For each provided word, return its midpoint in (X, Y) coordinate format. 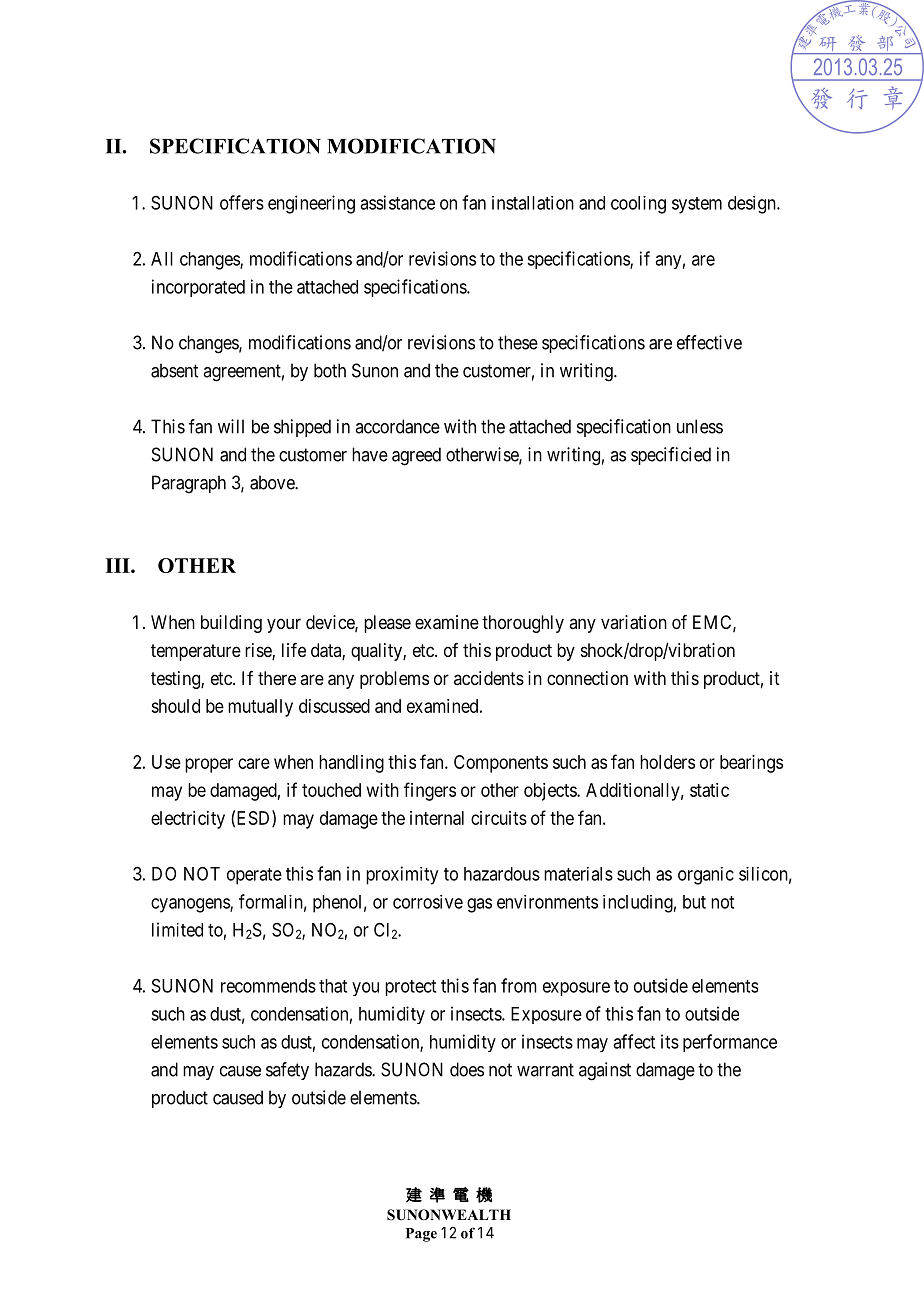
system (697, 205)
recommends (268, 986)
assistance (397, 202)
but (694, 902)
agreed (416, 456)
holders (667, 762)
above (273, 482)
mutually (260, 708)
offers (242, 202)
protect (410, 988)
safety (287, 1071)
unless (700, 426)
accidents (489, 678)
